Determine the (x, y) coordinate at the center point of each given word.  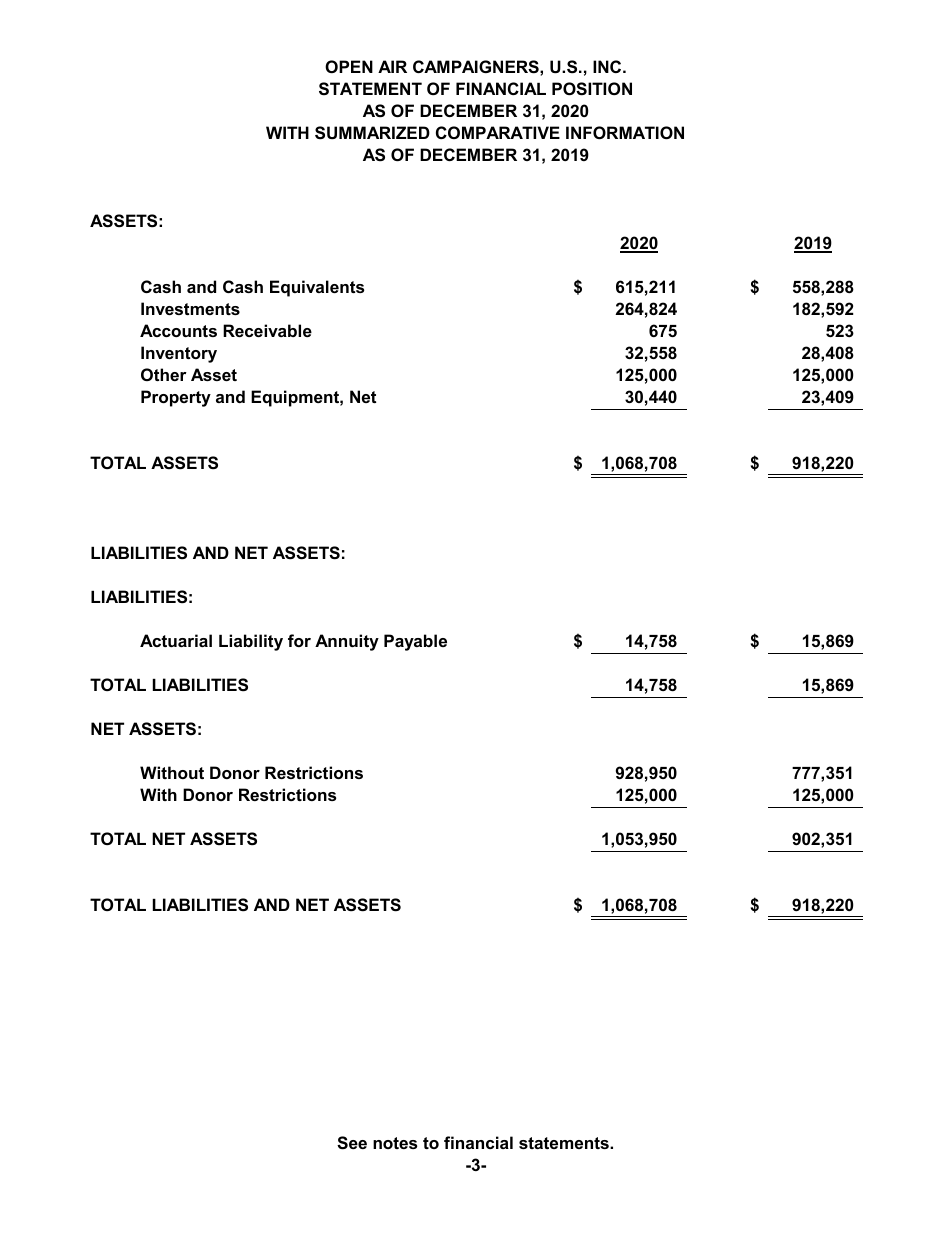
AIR (392, 66)
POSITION (592, 89)
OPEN (349, 66)
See (352, 1143)
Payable (415, 642)
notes (395, 1143)
